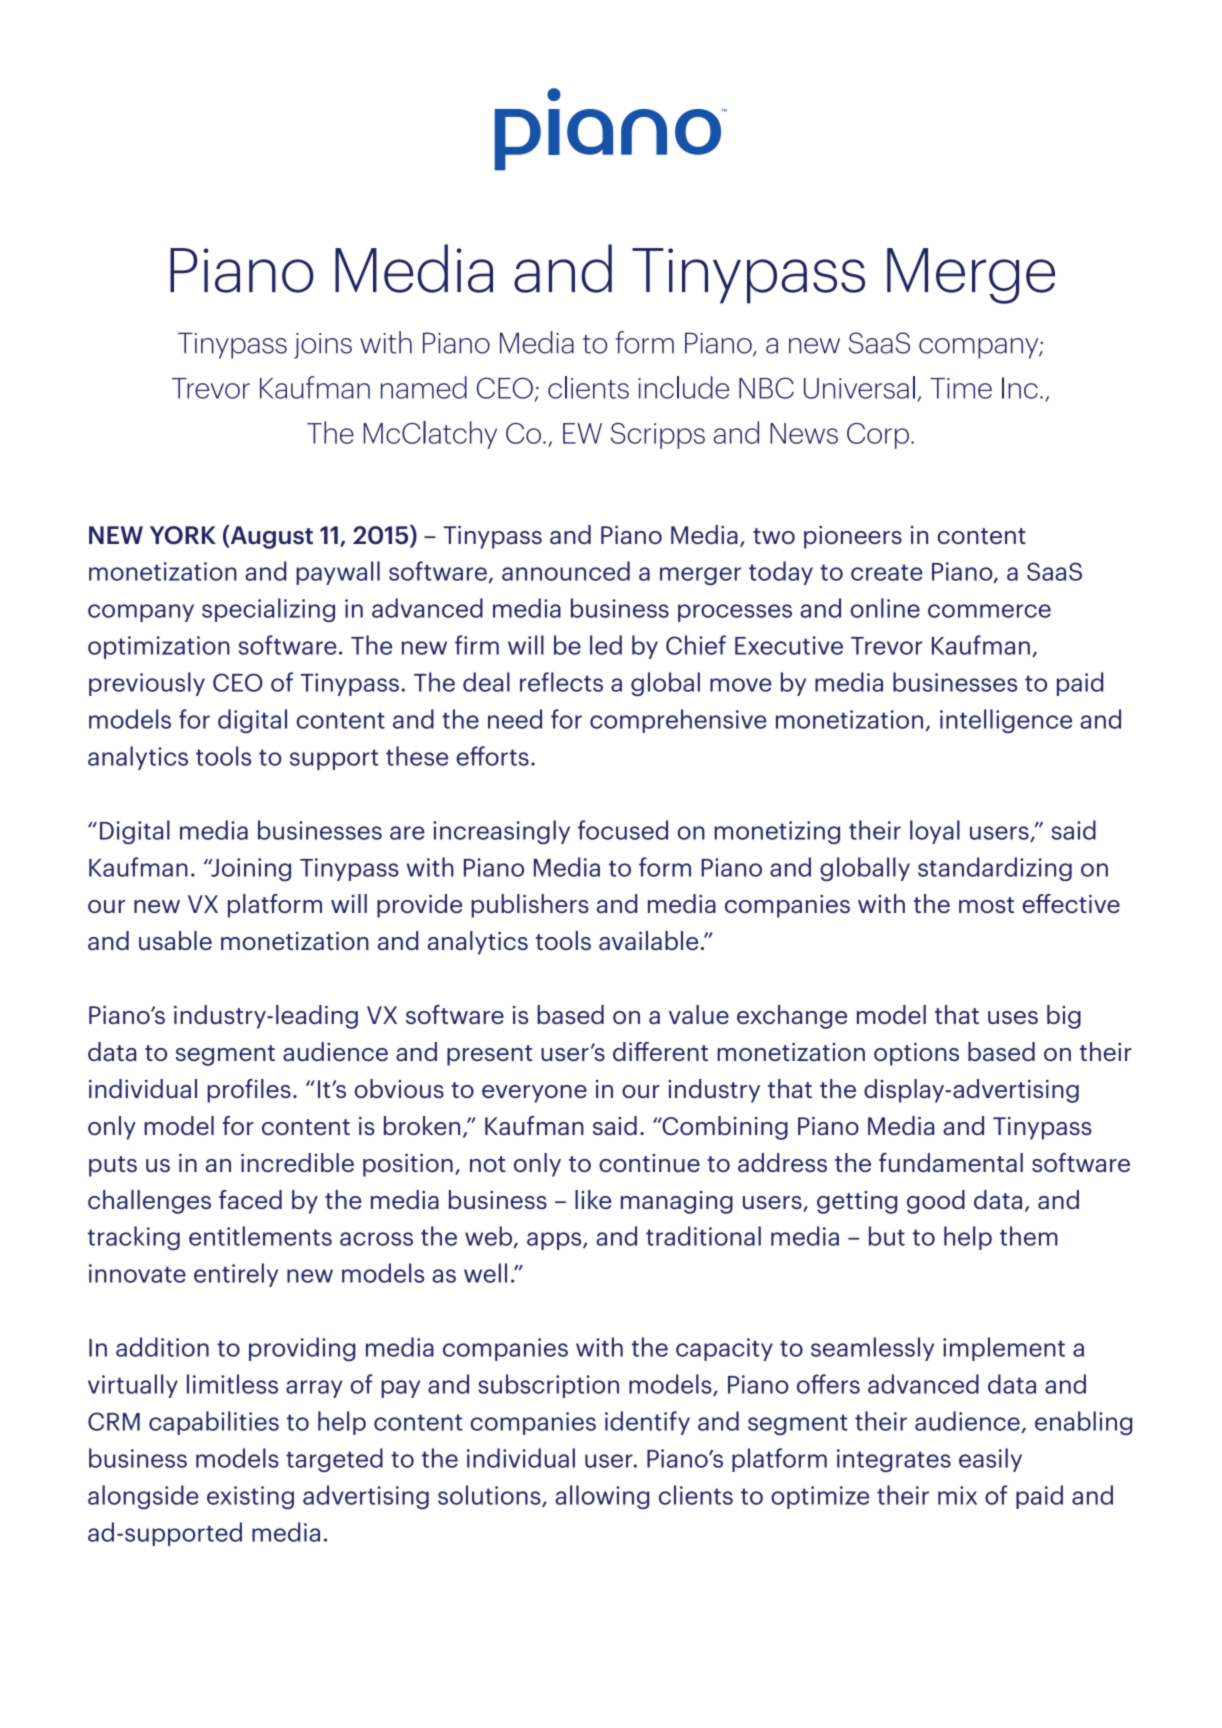 The width and height of the document is (1222, 1728). What do you see at coordinates (986, 905) in the document?
I see `most` at bounding box center [986, 905].
